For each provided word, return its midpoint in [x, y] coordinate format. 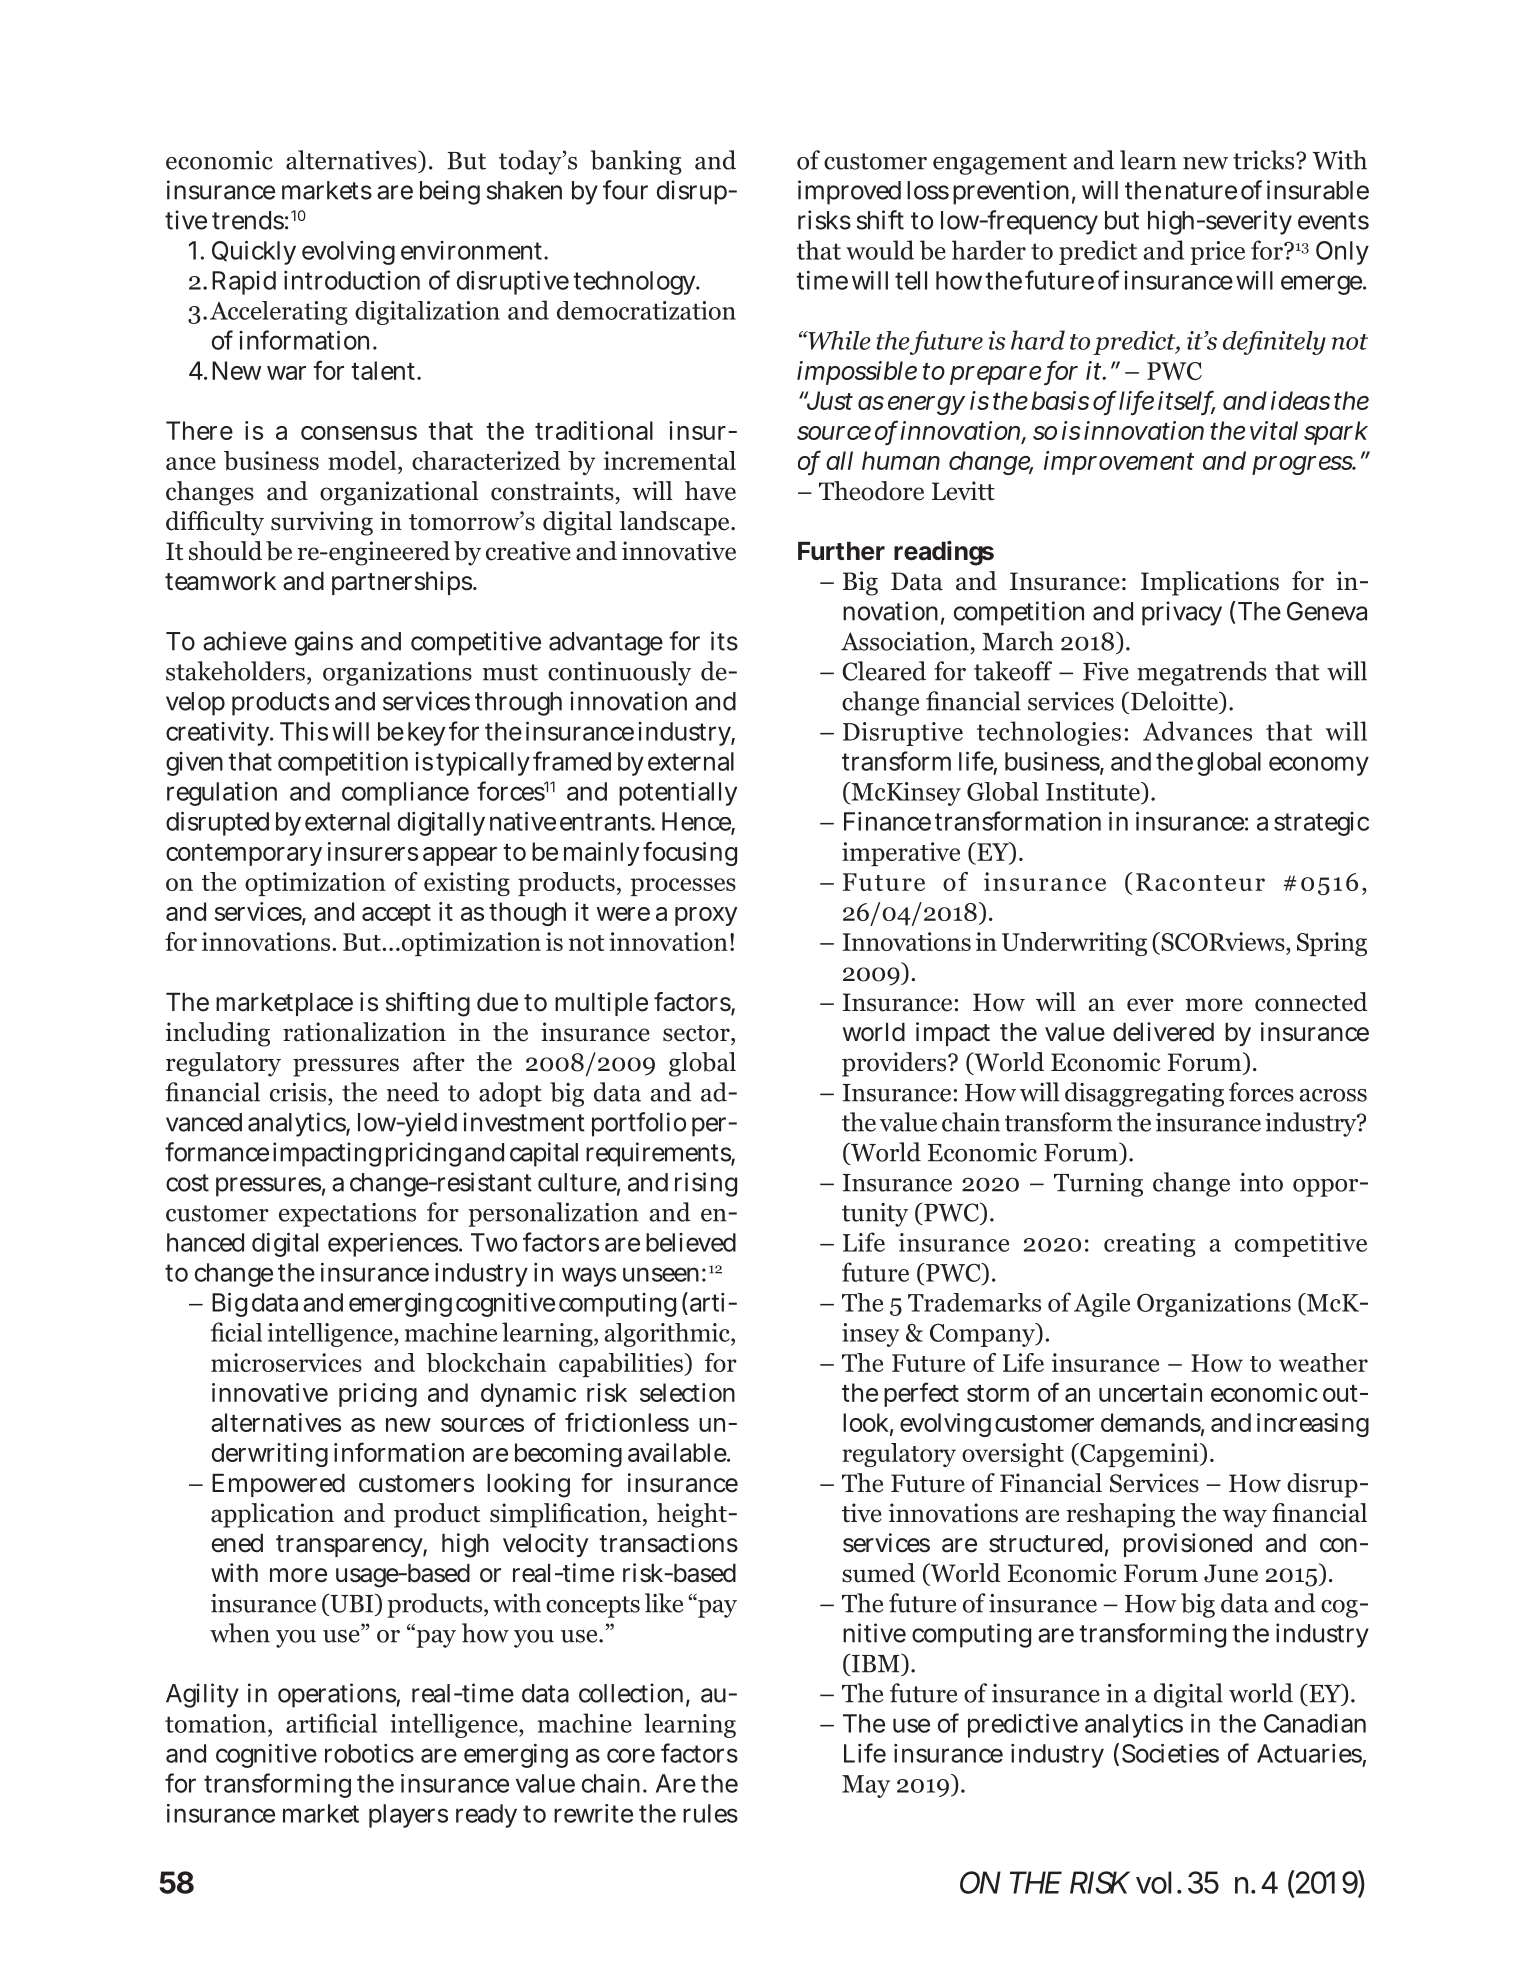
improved [849, 192]
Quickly [254, 252]
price [1217, 253]
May [866, 1786]
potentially [678, 794]
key [426, 734]
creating [1150, 1245]
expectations [347, 1215]
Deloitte [1175, 701]
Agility [202, 1695]
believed [691, 1242]
